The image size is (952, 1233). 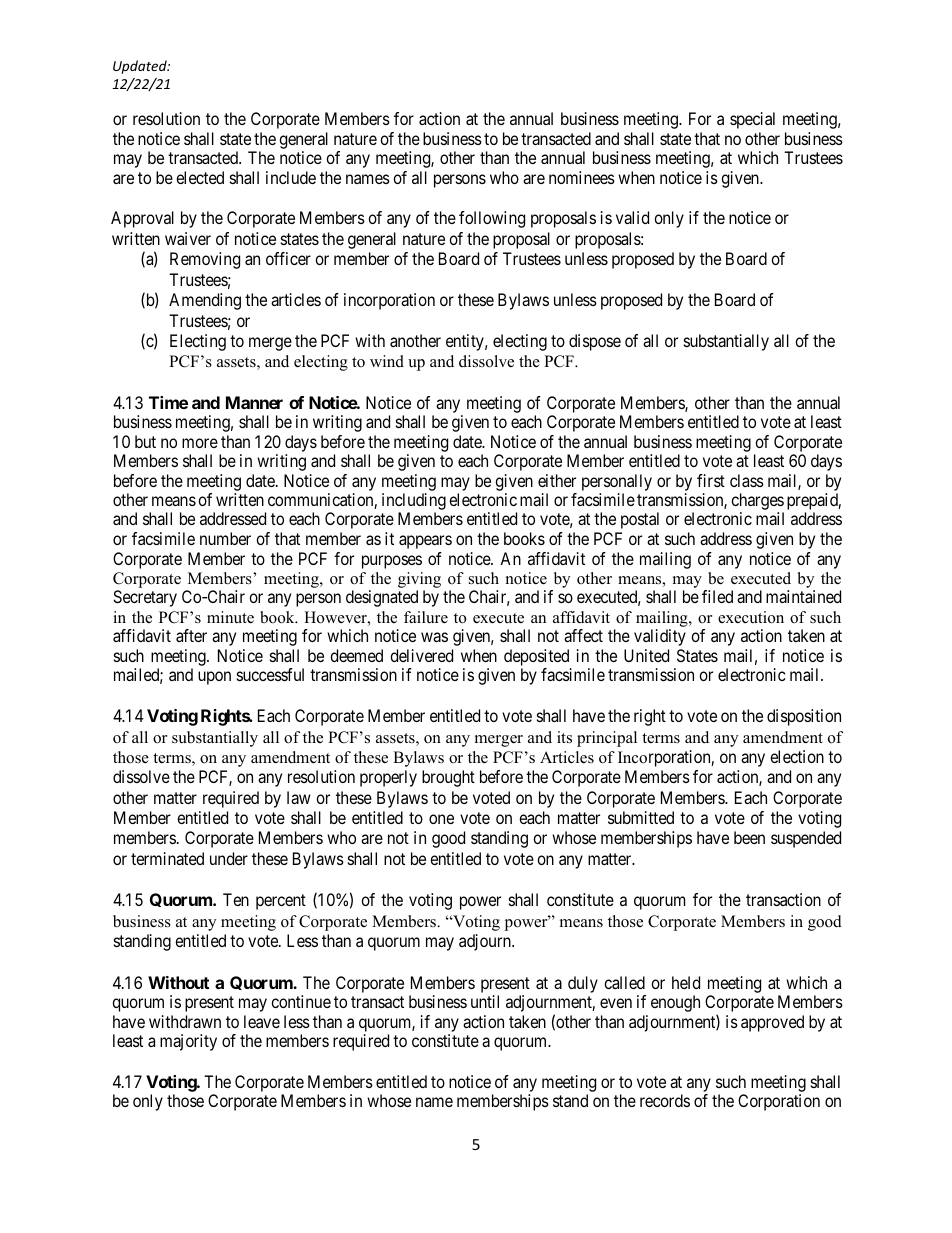 I want to click on minute, so click(x=230, y=617).
